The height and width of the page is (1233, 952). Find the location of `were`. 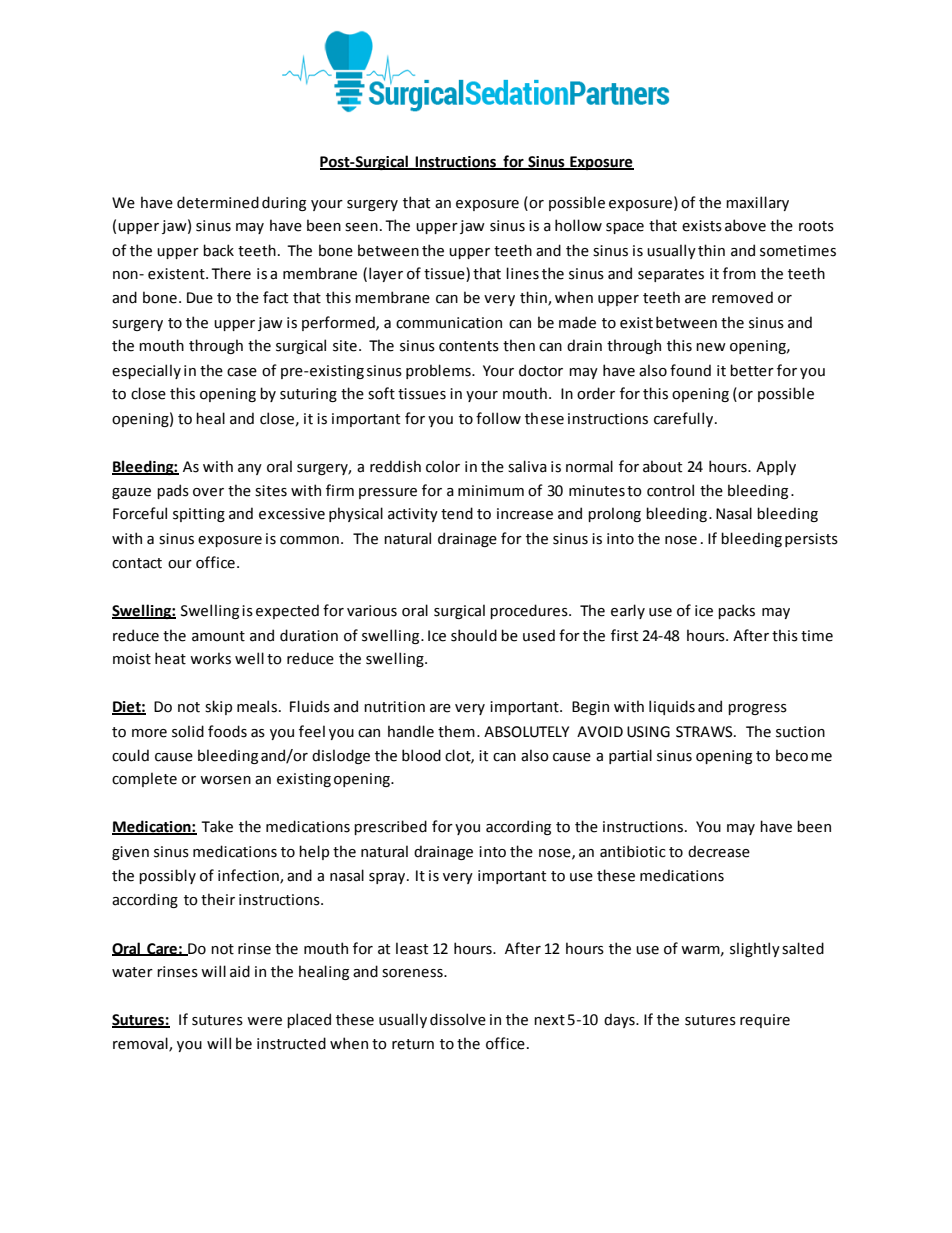

were is located at coordinates (264, 1021).
